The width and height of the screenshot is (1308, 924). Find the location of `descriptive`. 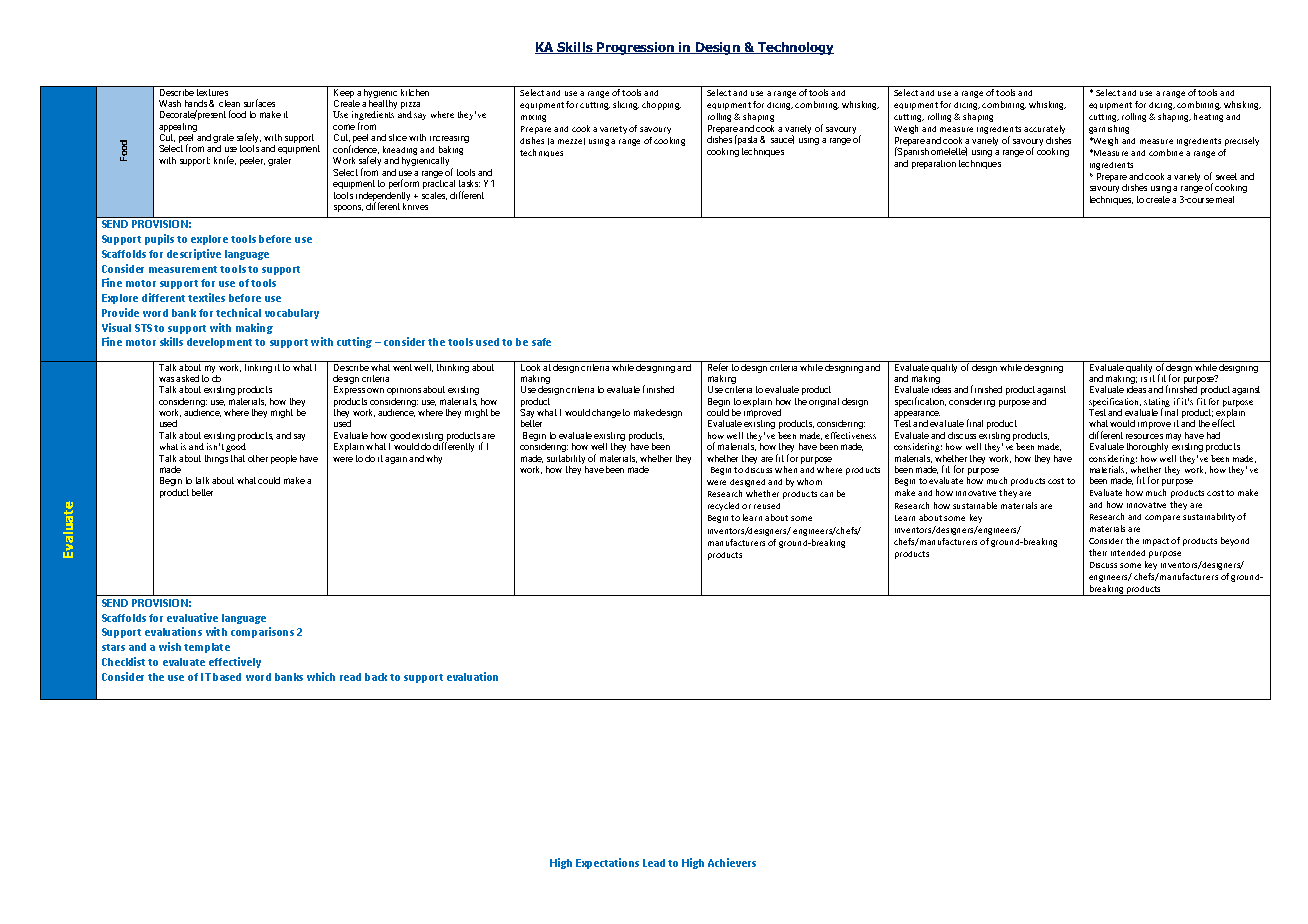

descriptive is located at coordinates (194, 254).
